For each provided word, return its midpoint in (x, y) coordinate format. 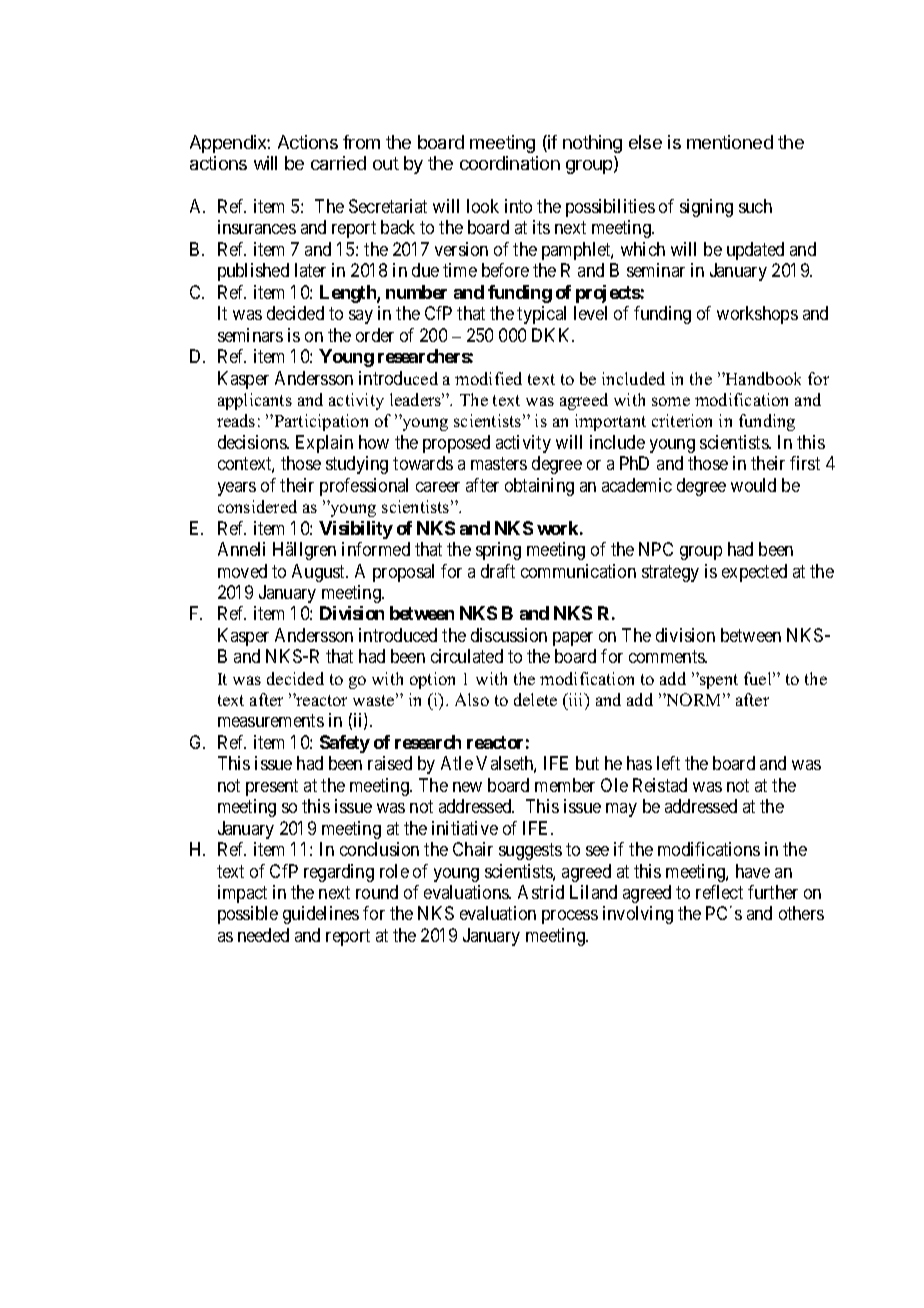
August (320, 573)
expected (754, 573)
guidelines (321, 915)
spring (498, 551)
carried (338, 163)
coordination (510, 163)
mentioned (730, 142)
